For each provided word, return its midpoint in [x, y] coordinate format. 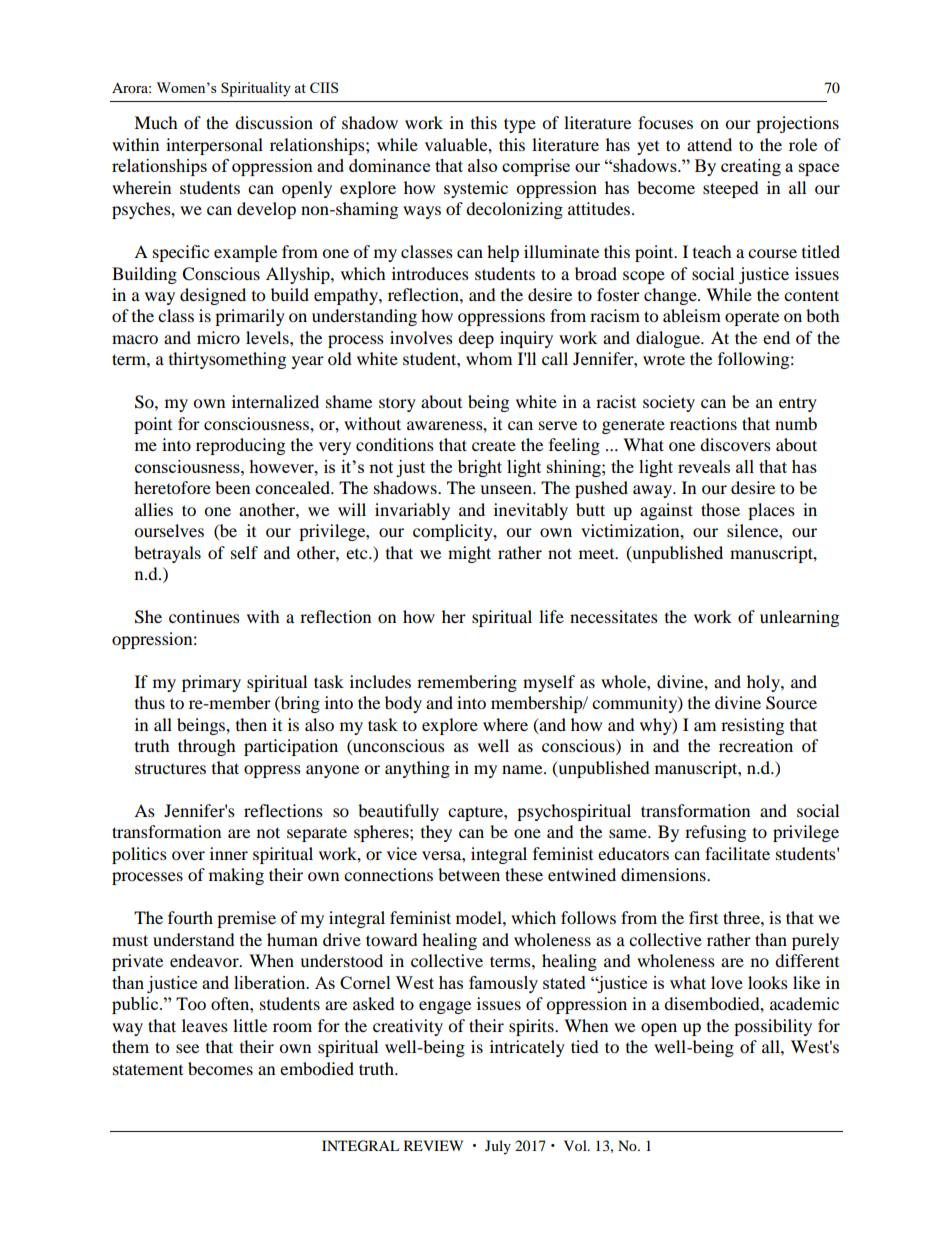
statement [148, 1069]
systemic [476, 189]
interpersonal [214, 146]
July [498, 1147]
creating [751, 167]
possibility [773, 1027]
